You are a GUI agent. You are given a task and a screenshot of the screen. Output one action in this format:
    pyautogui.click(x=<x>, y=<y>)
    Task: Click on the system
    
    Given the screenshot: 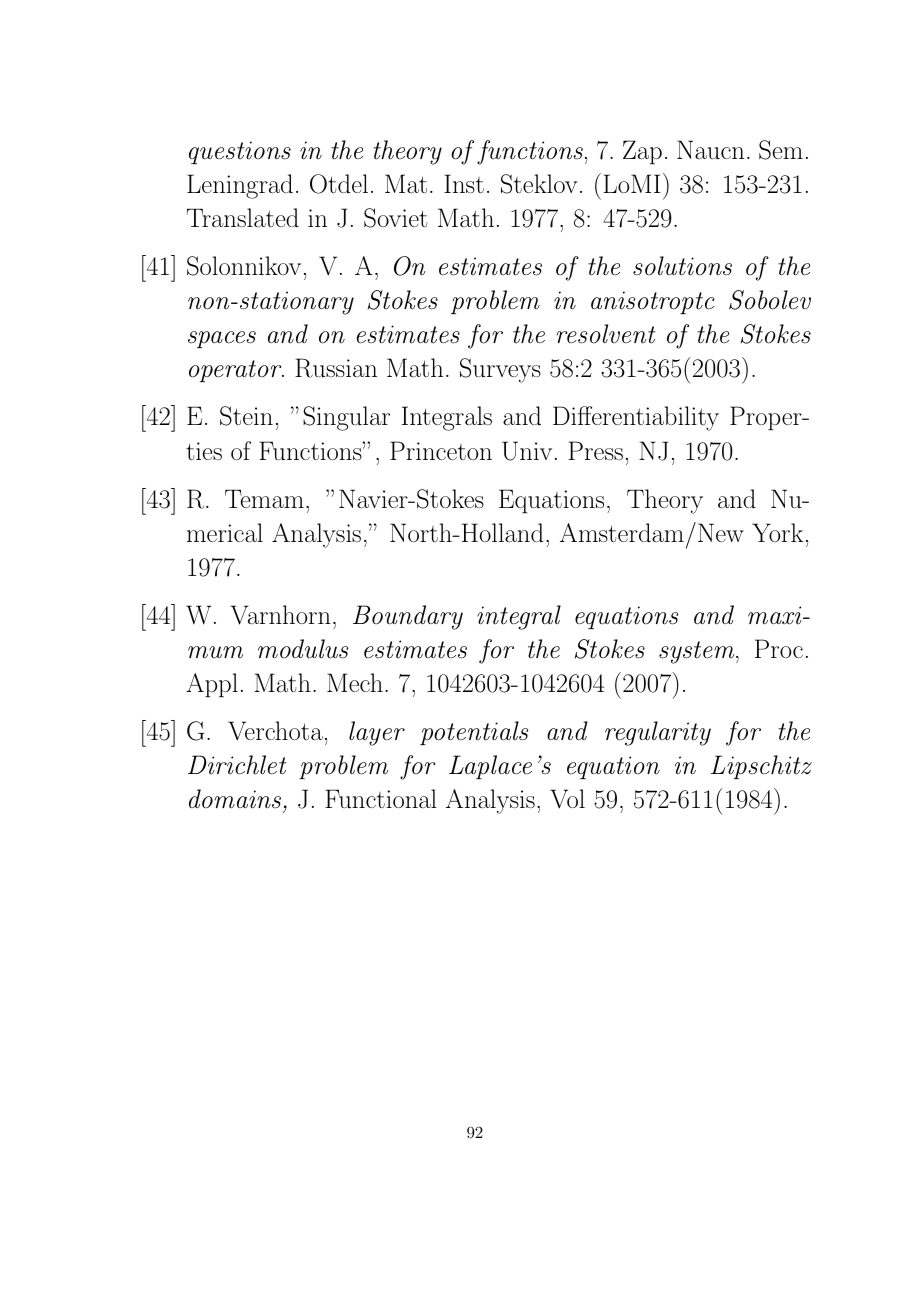 What is the action you would take?
    pyautogui.click(x=698, y=652)
